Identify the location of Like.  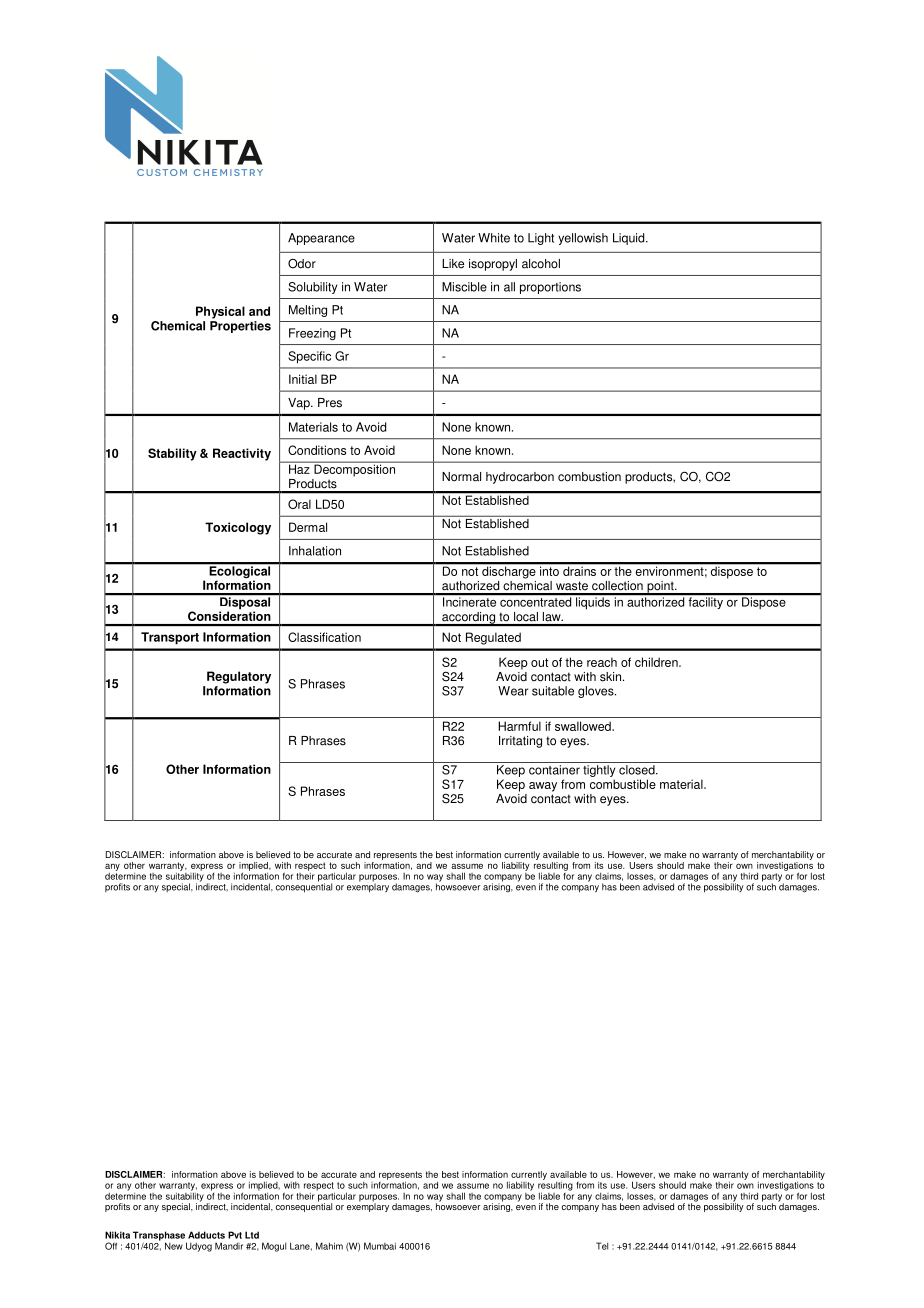
(453, 264).
